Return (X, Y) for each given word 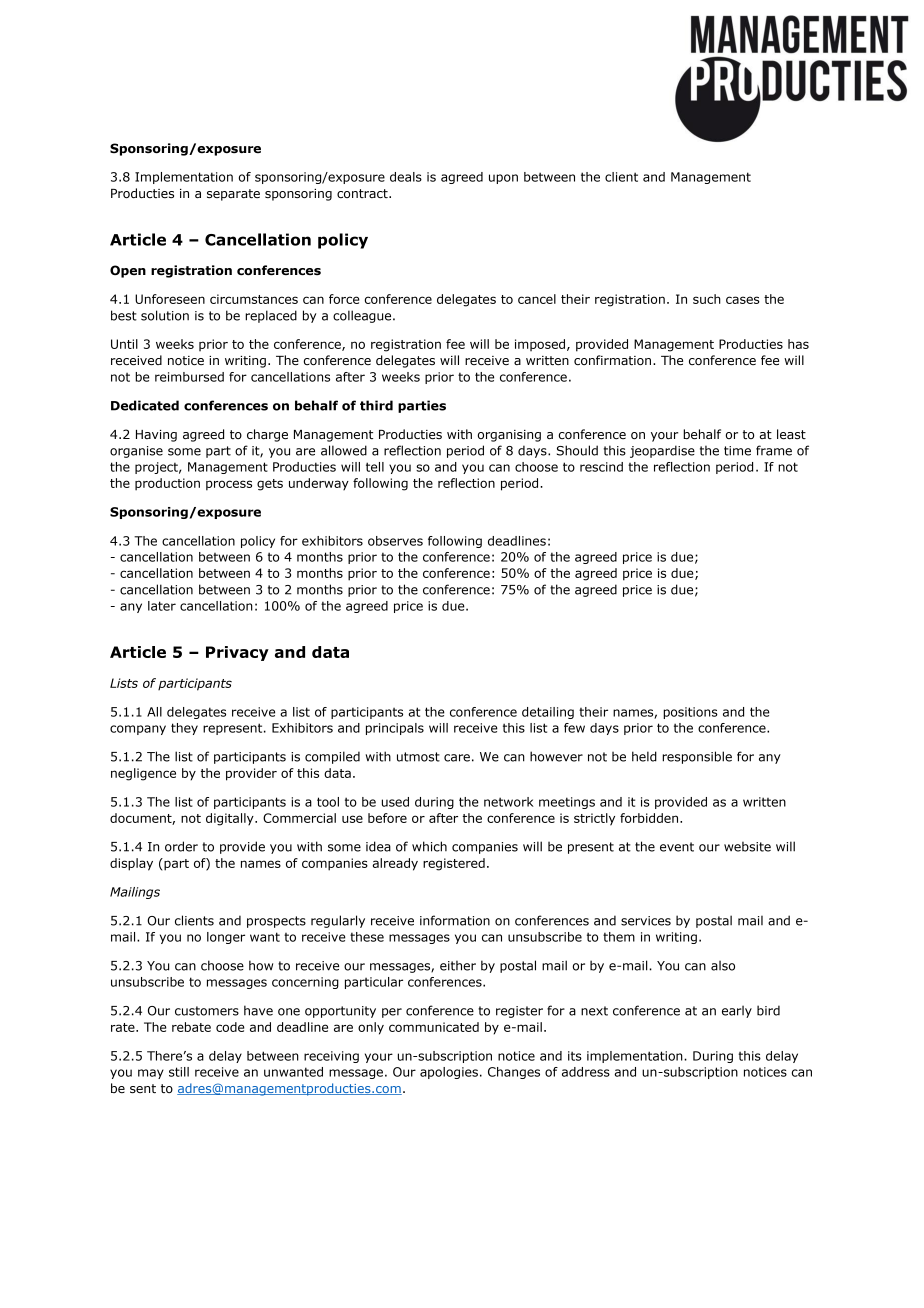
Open (128, 271)
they (184, 729)
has (798, 344)
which (429, 846)
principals (395, 729)
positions (690, 713)
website (747, 846)
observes (395, 541)
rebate (191, 1027)
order (181, 846)
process (229, 485)
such (707, 299)
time (737, 451)
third (376, 405)
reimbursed (189, 377)
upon (503, 179)
